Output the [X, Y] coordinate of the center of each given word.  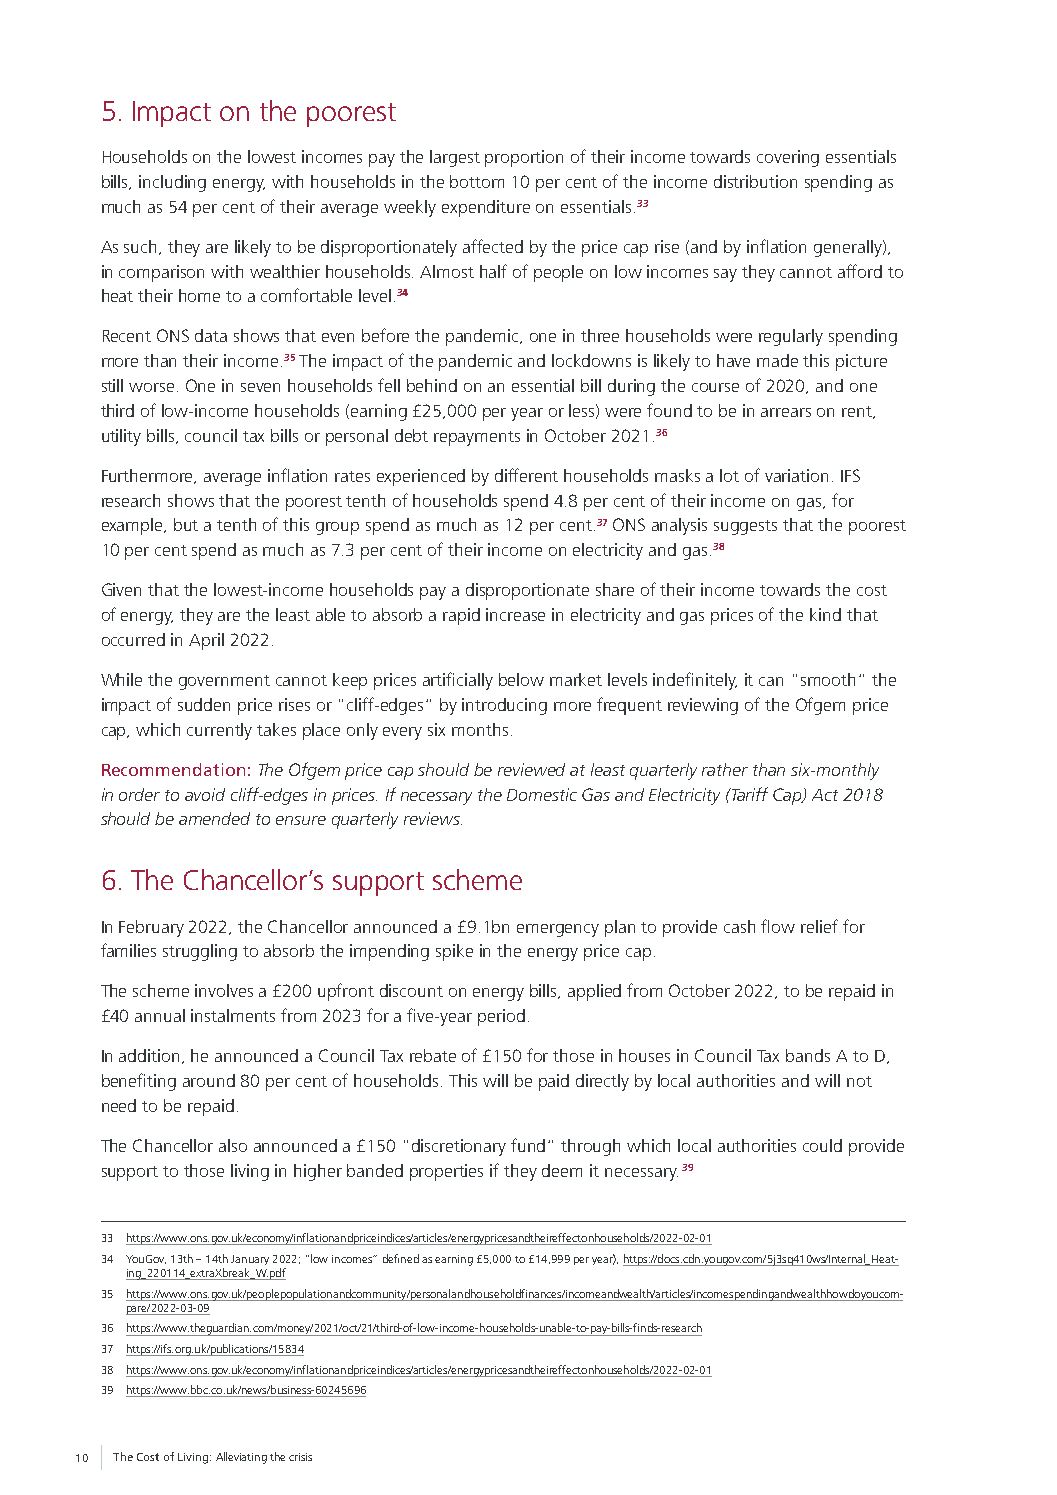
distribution [755, 181]
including [172, 183]
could [822, 1145]
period [501, 1017]
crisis [300, 1457]
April [206, 641]
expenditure [486, 208]
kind [825, 614]
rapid [461, 616]
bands [808, 1055]
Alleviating [241, 1458]
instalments [233, 1015]
